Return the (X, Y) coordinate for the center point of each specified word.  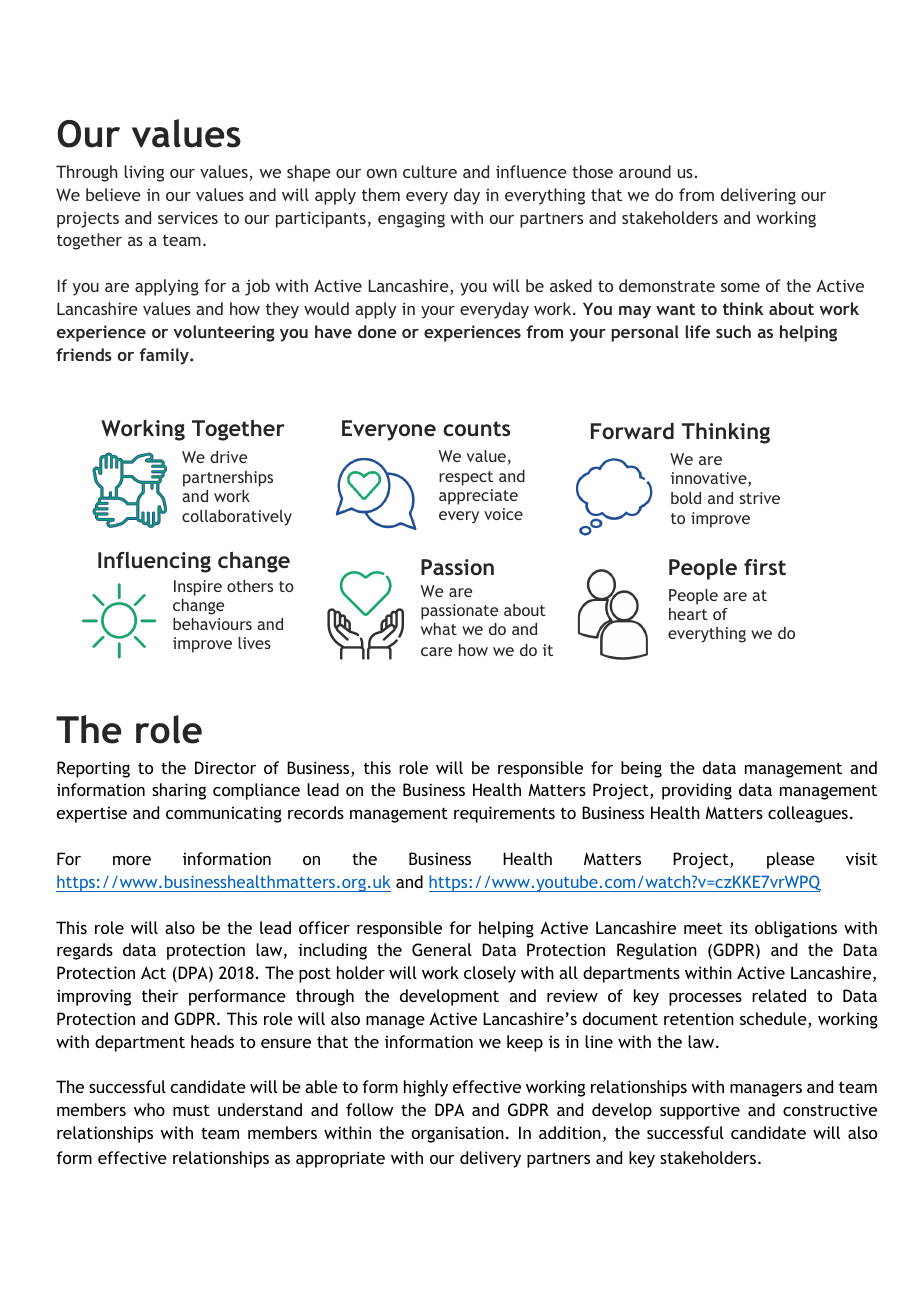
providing (697, 791)
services (188, 217)
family (165, 356)
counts (476, 428)
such (733, 331)
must (191, 1110)
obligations (796, 929)
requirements (504, 814)
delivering (758, 196)
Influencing (154, 562)
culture (430, 171)
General (442, 949)
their (160, 995)
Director (225, 767)
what (439, 629)
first (765, 567)
